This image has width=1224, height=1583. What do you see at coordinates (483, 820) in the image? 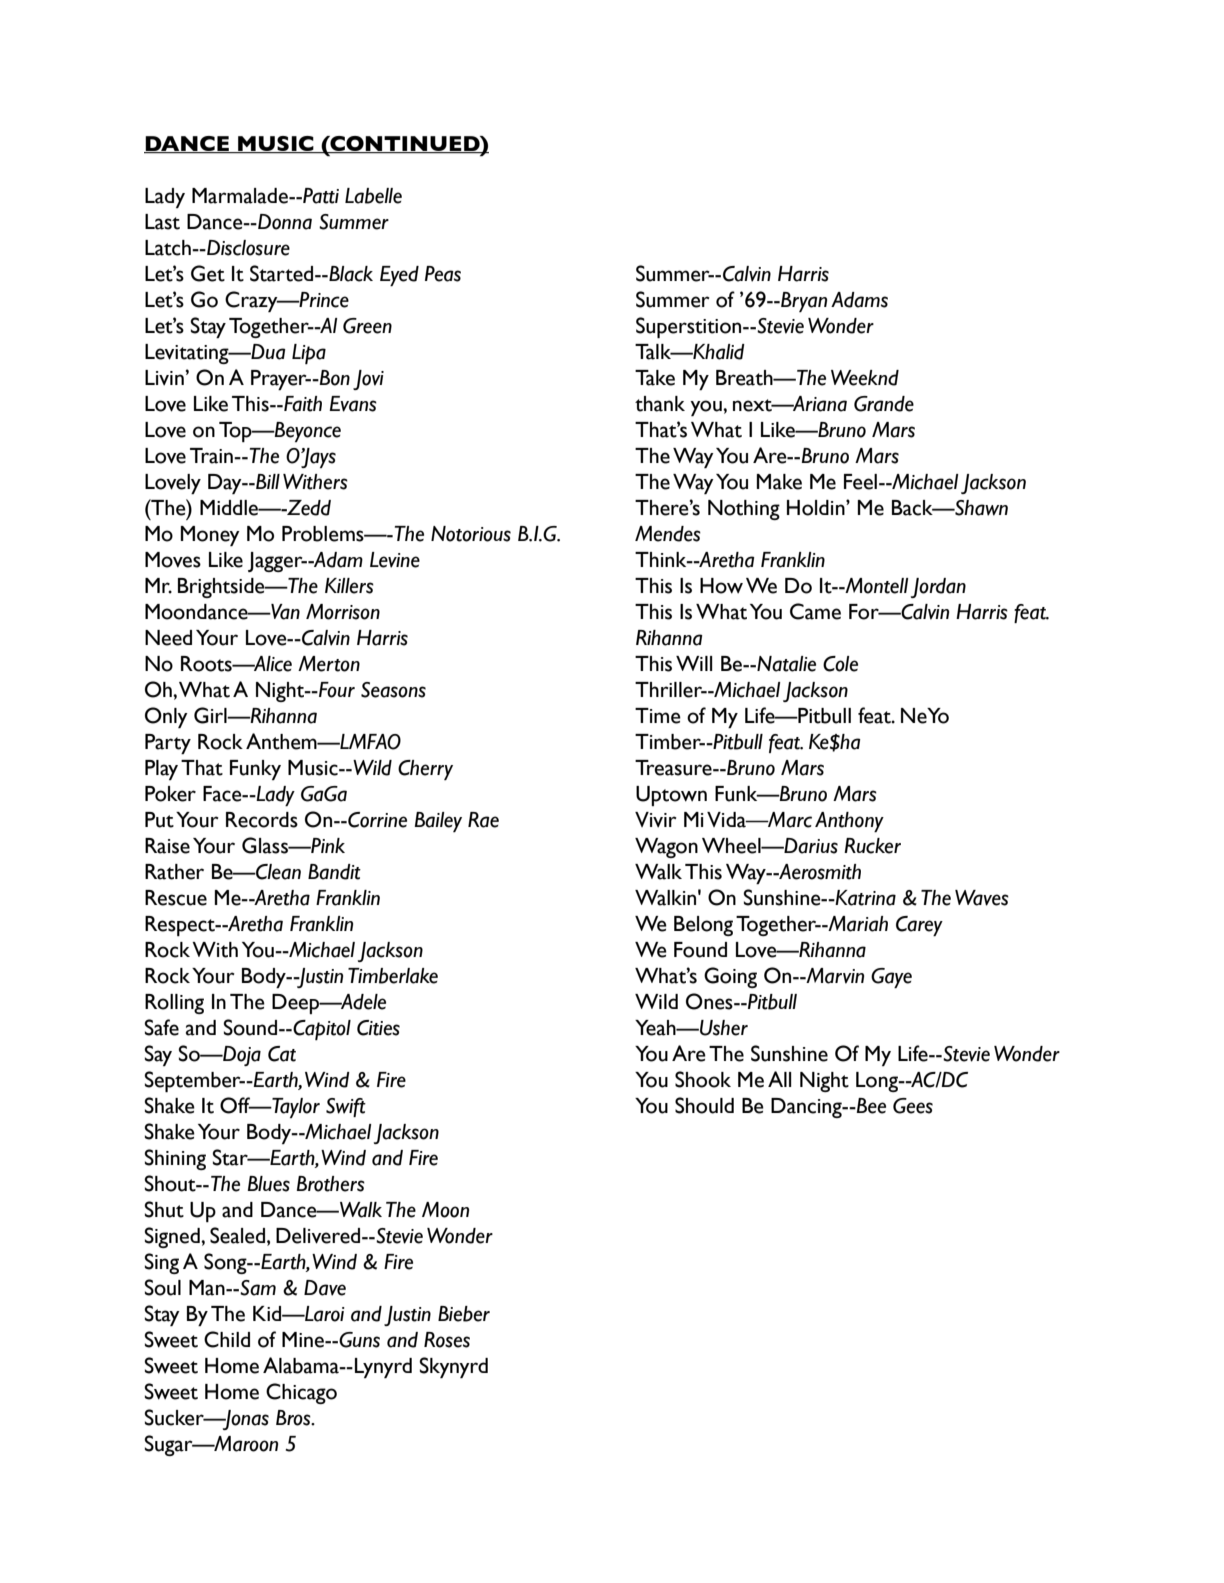
I see `Rae` at bounding box center [483, 820].
